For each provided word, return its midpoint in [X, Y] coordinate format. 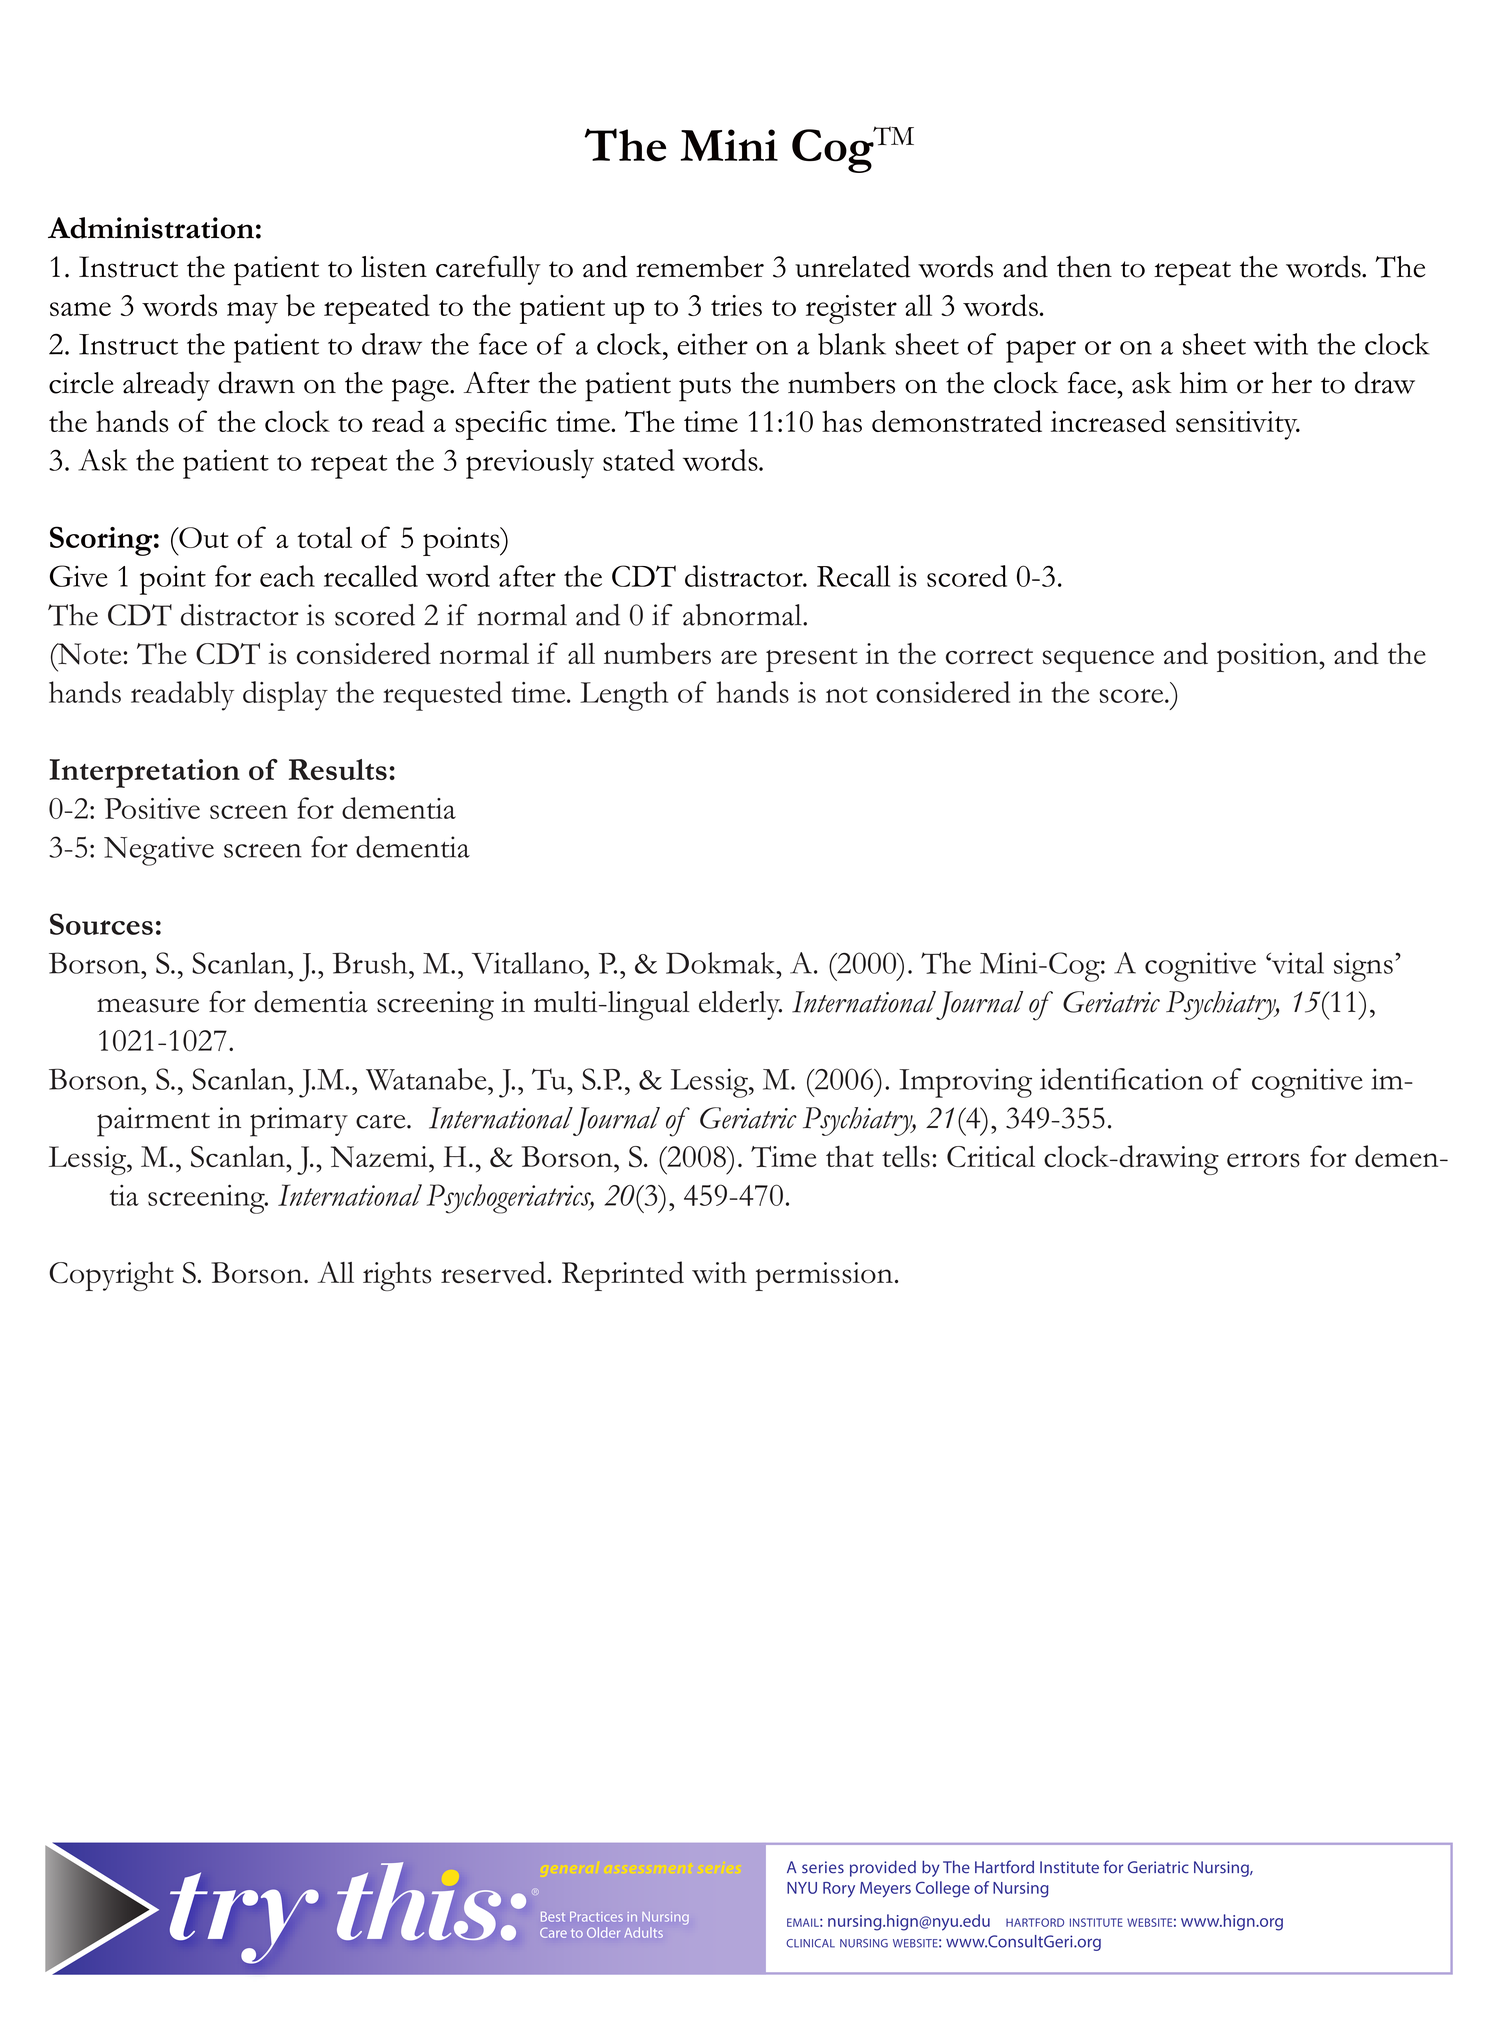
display [285, 696]
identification [1121, 1079]
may [252, 313]
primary [299, 1122]
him [1204, 382]
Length [624, 696]
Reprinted [623, 1276]
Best [553, 1916]
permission [824, 1276]
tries [736, 305]
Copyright [111, 1276]
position [1267, 657]
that [850, 1156]
